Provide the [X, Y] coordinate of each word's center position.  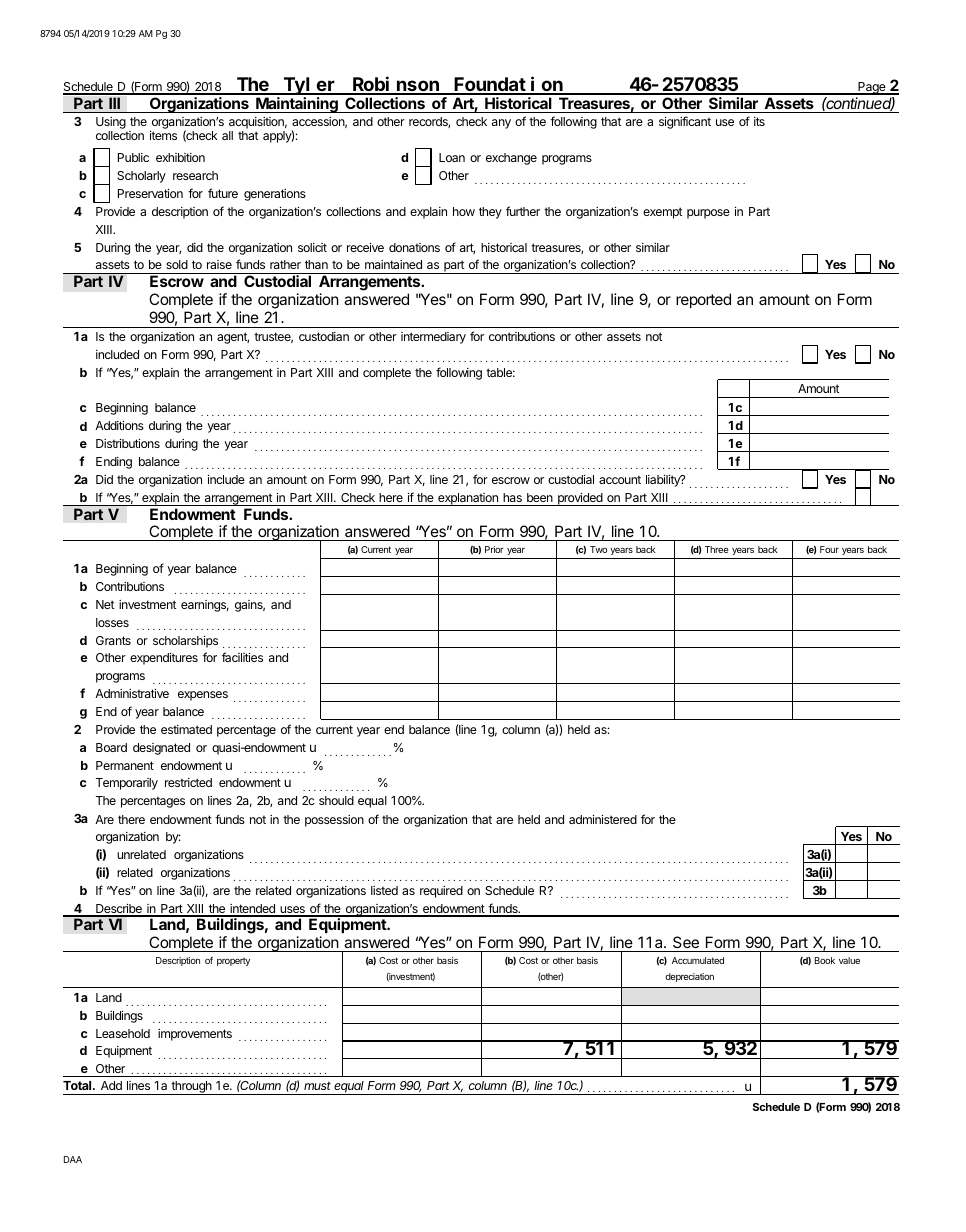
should [336, 800]
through [191, 1088]
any [501, 124]
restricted [188, 782]
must [317, 1086]
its [759, 121]
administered [603, 819]
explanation [468, 499]
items [163, 135]
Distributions [128, 443]
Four [829, 549]
